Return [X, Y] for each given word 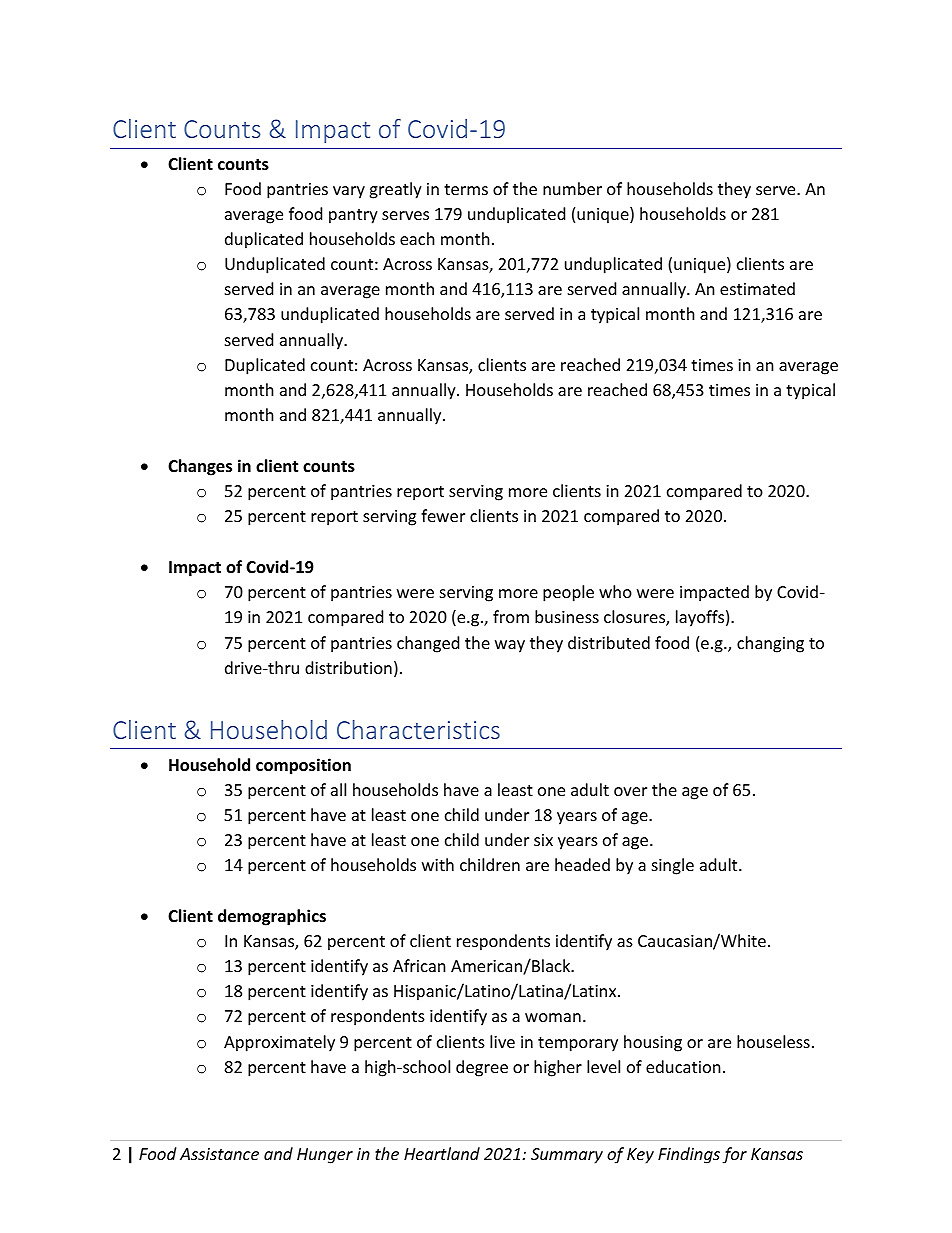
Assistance [219, 1154]
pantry [353, 216]
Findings [689, 1155]
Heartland [442, 1153]
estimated [757, 288]
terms [466, 189]
